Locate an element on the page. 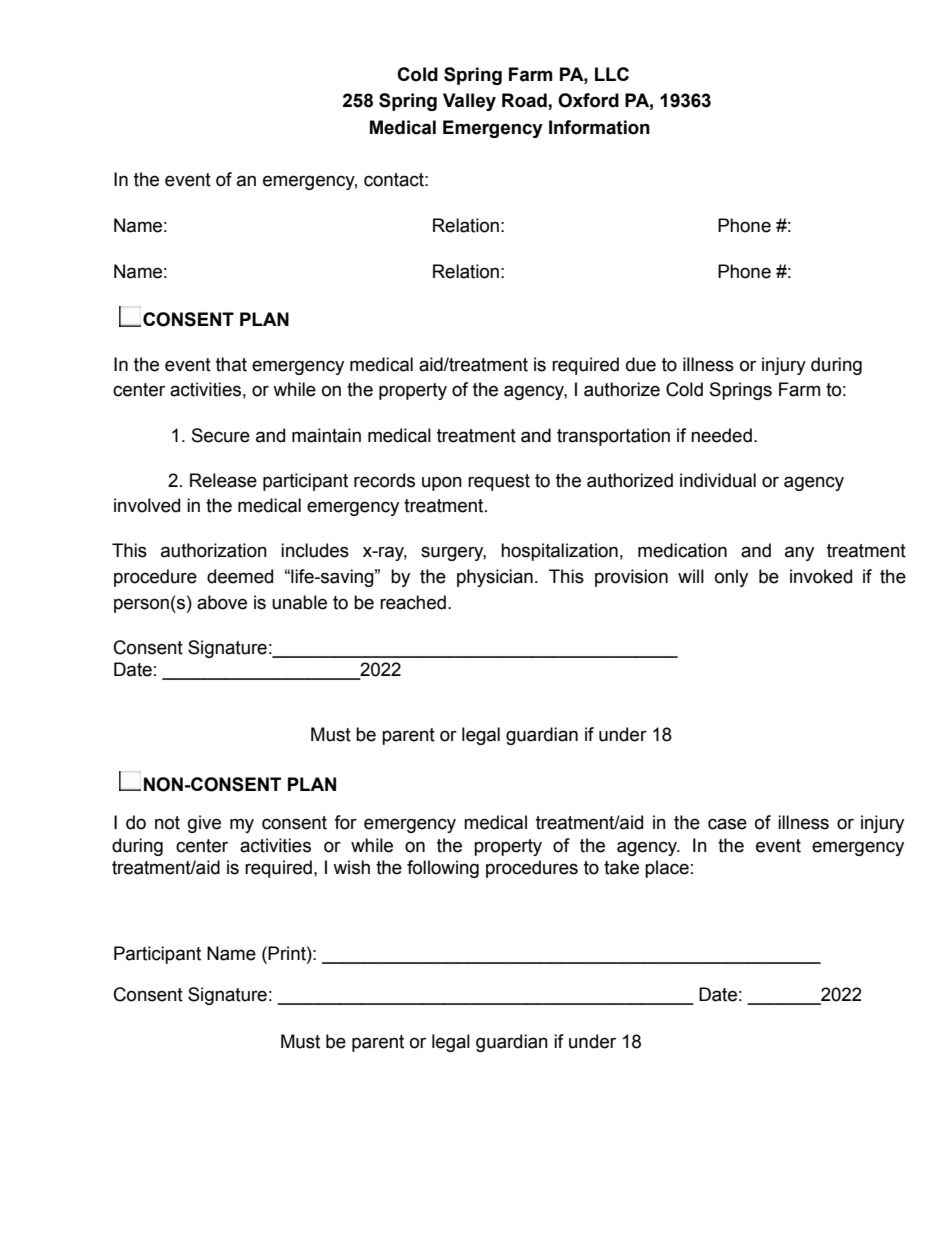 Image resolution: width=952 pixels, height=1233 pixels. following is located at coordinates (443, 869).
